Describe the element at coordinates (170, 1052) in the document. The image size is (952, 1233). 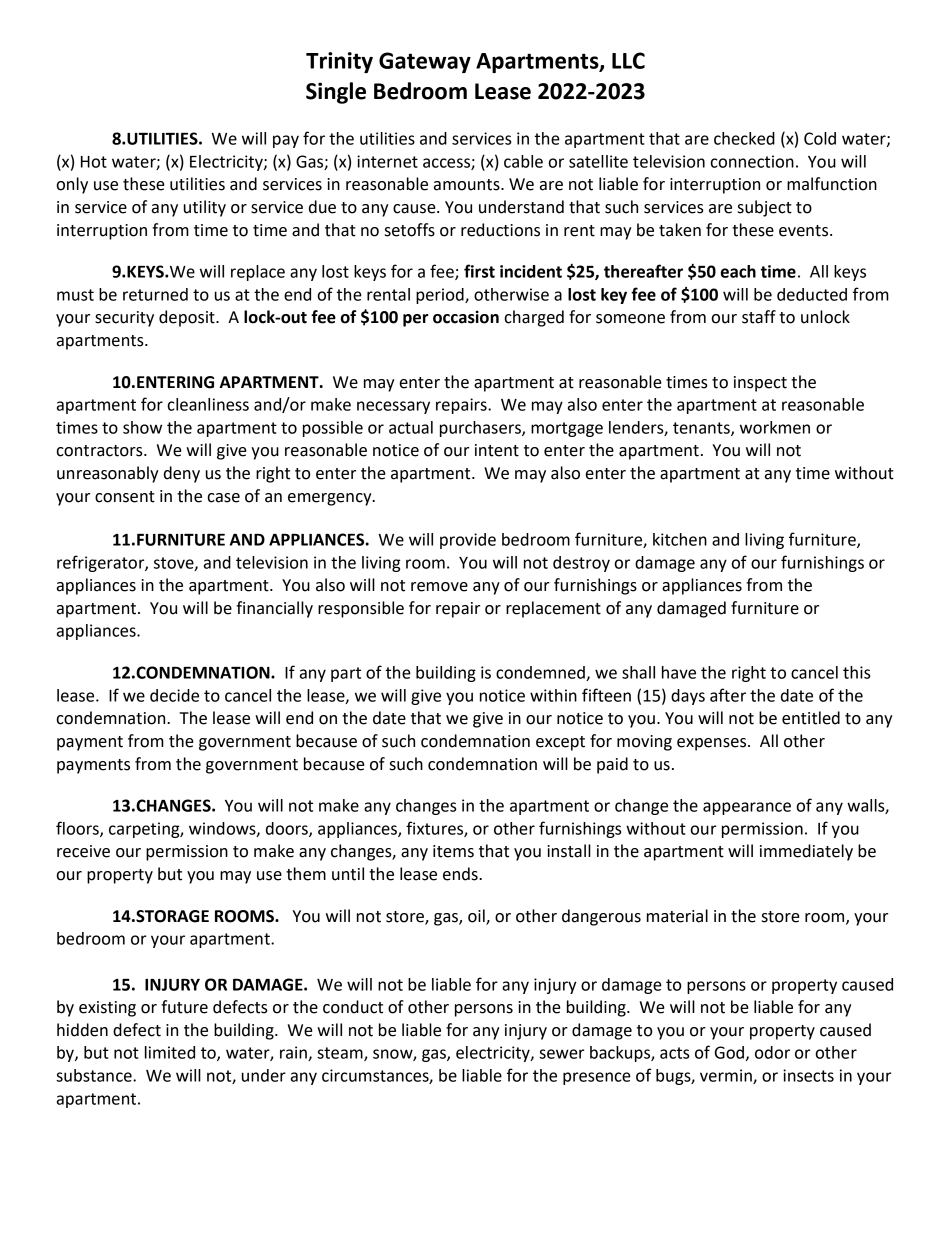
I see `limited` at that location.
